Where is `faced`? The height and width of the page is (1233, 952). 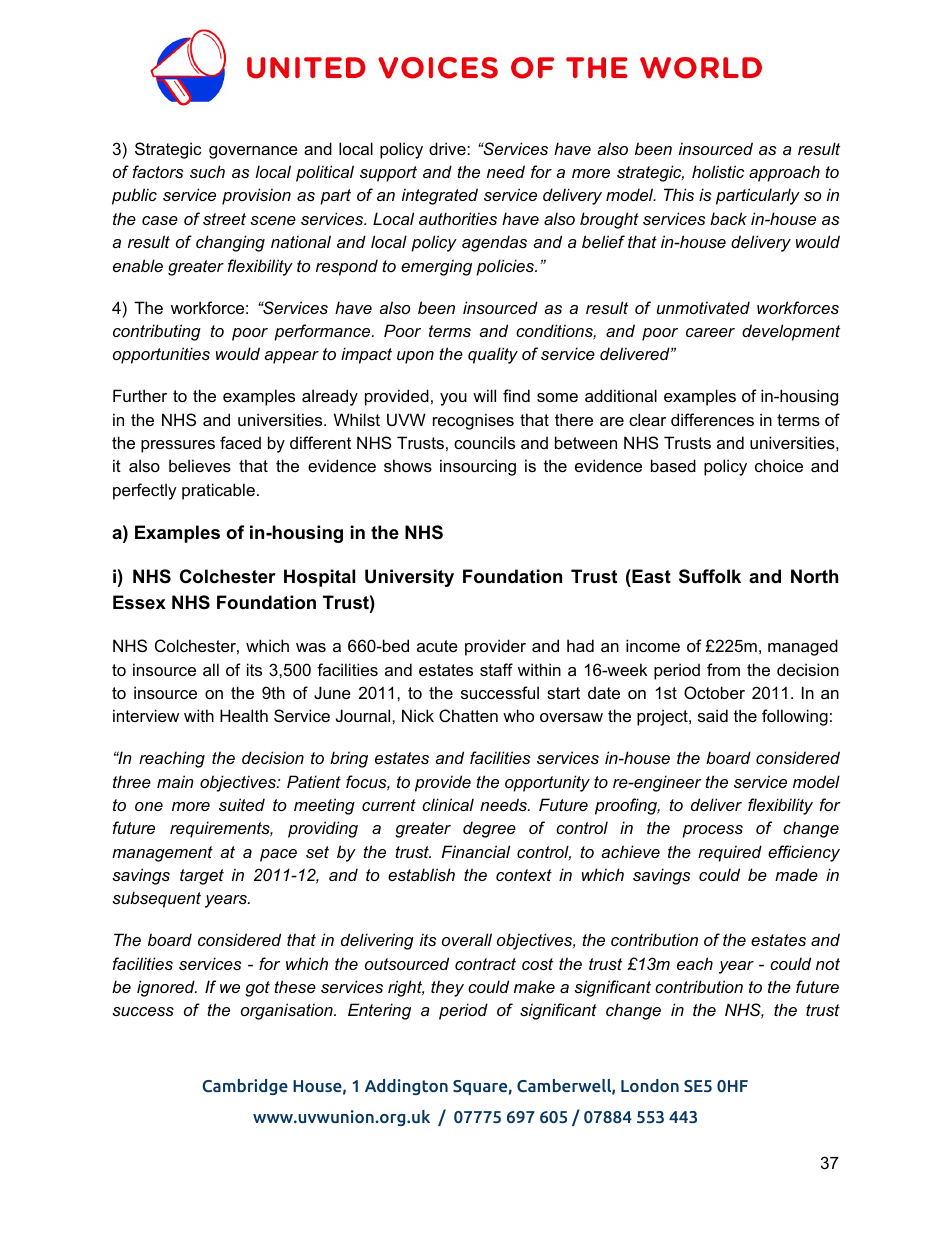
faced is located at coordinates (240, 442).
